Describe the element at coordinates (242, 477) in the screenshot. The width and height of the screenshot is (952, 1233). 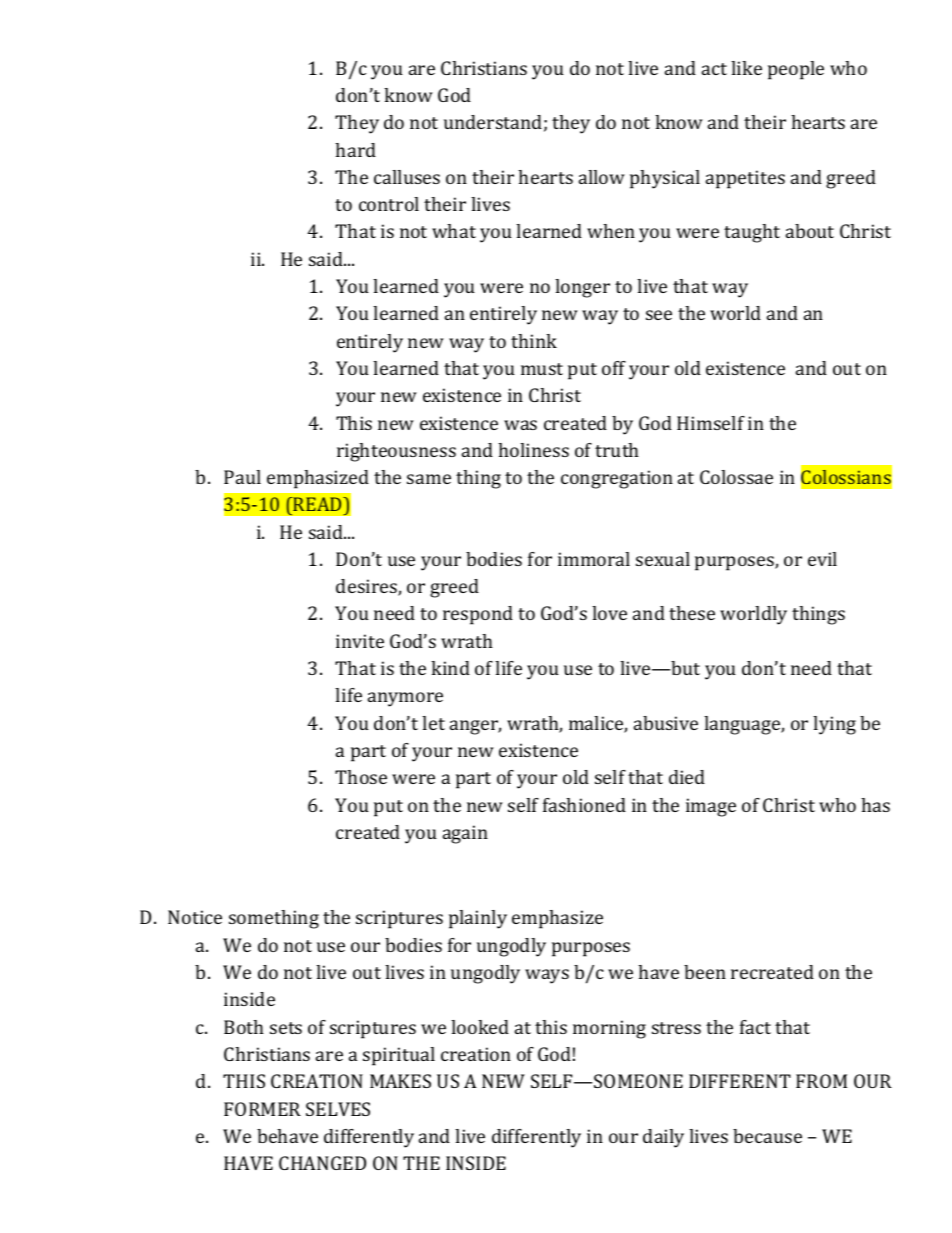
I see `Paul` at that location.
